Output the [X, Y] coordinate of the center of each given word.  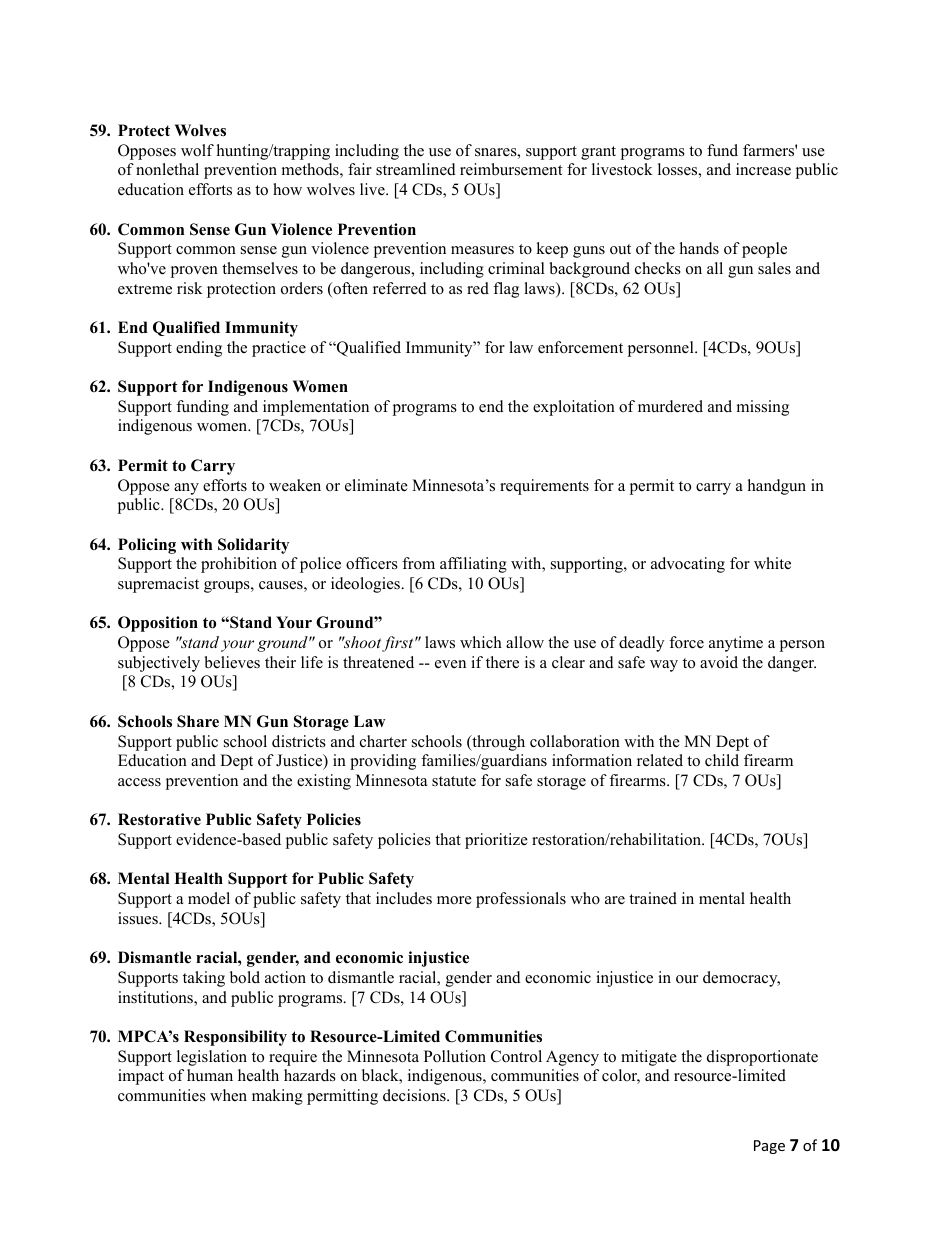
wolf [197, 150]
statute [454, 781]
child [722, 760]
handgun [777, 487]
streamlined [416, 169]
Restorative [159, 819]
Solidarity [253, 546]
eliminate [376, 485]
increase [763, 169]
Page [769, 1147]
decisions [415, 1095]
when [228, 1095]
